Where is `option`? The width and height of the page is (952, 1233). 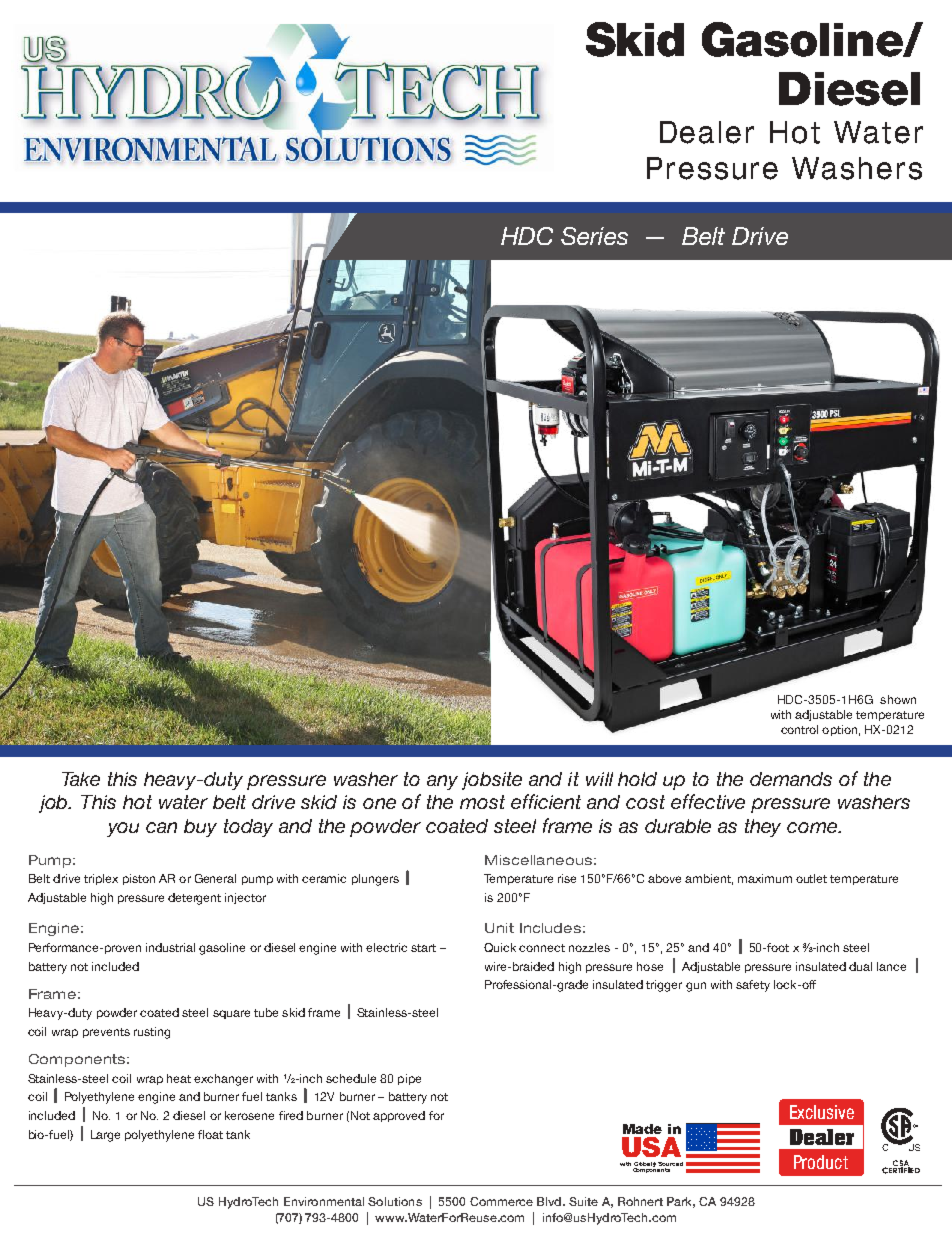
option is located at coordinates (839, 730).
